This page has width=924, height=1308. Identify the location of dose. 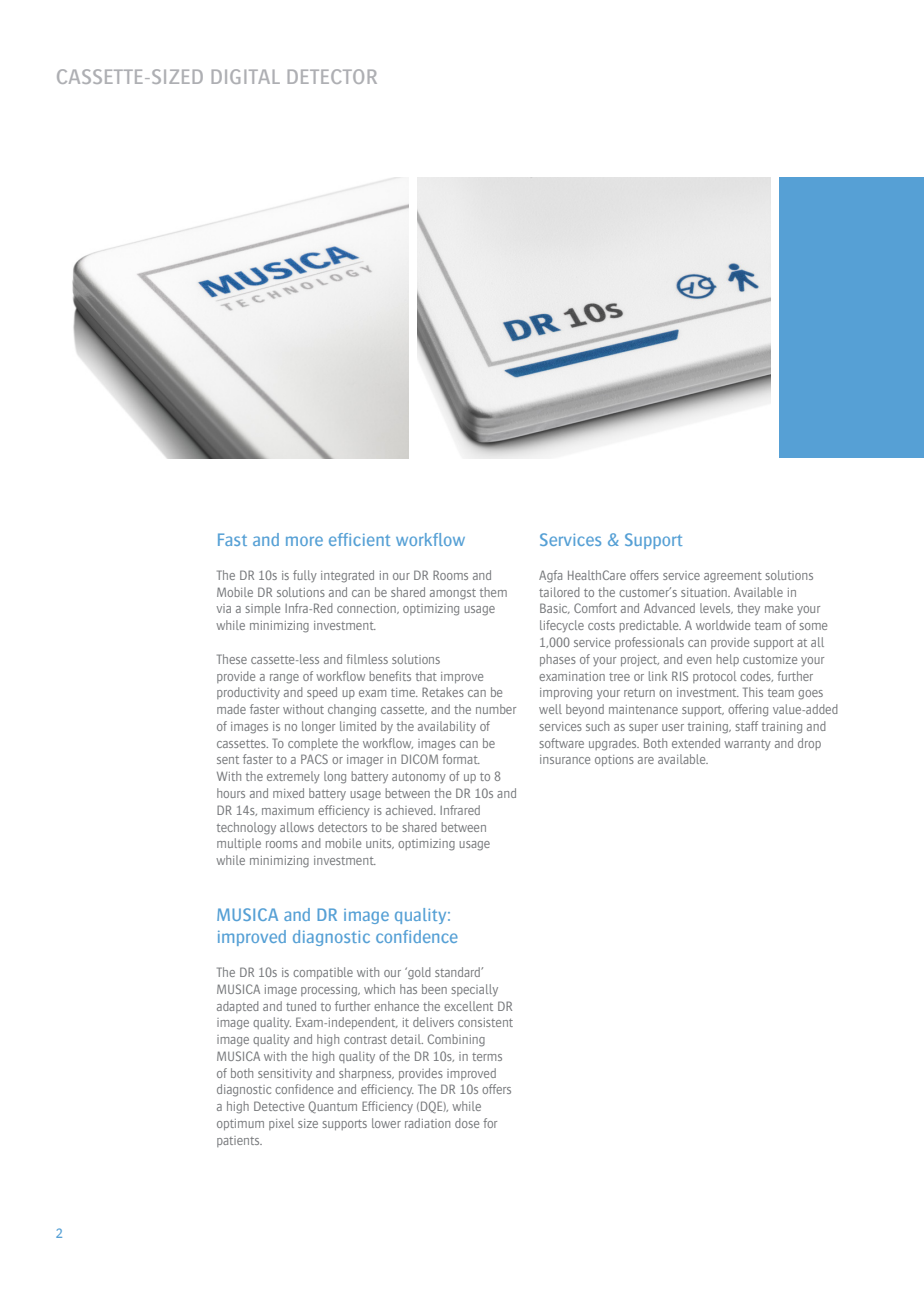
(467, 1123).
